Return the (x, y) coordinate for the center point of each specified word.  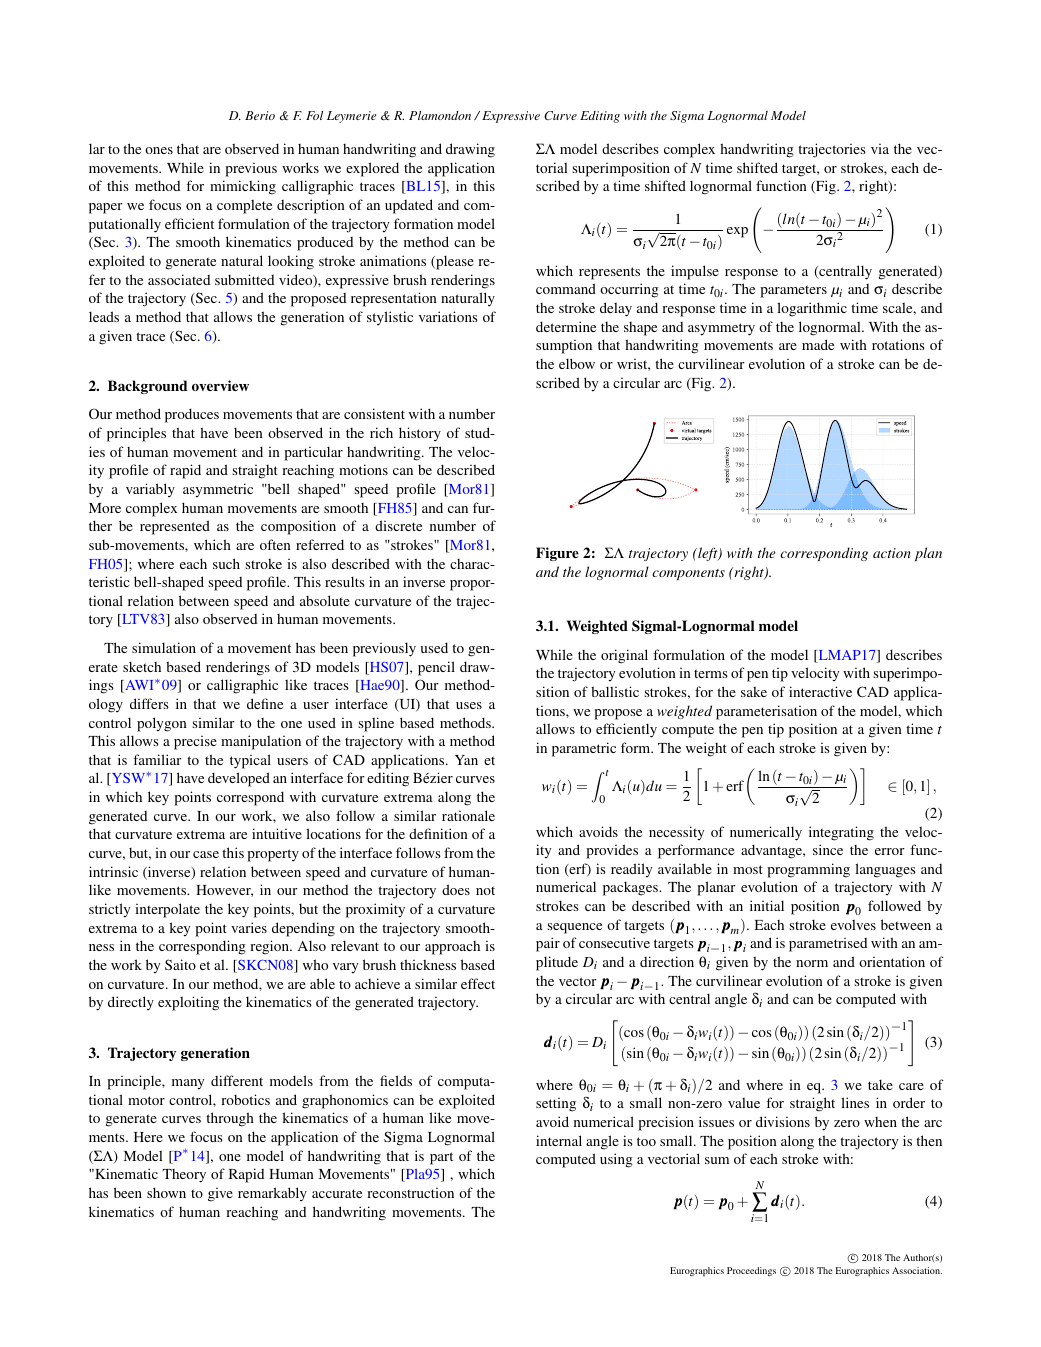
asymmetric (218, 490)
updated (409, 206)
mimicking (243, 187)
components (688, 574)
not (485, 890)
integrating (841, 833)
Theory (184, 1176)
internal (559, 1140)
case (206, 854)
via (880, 148)
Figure (557, 554)
